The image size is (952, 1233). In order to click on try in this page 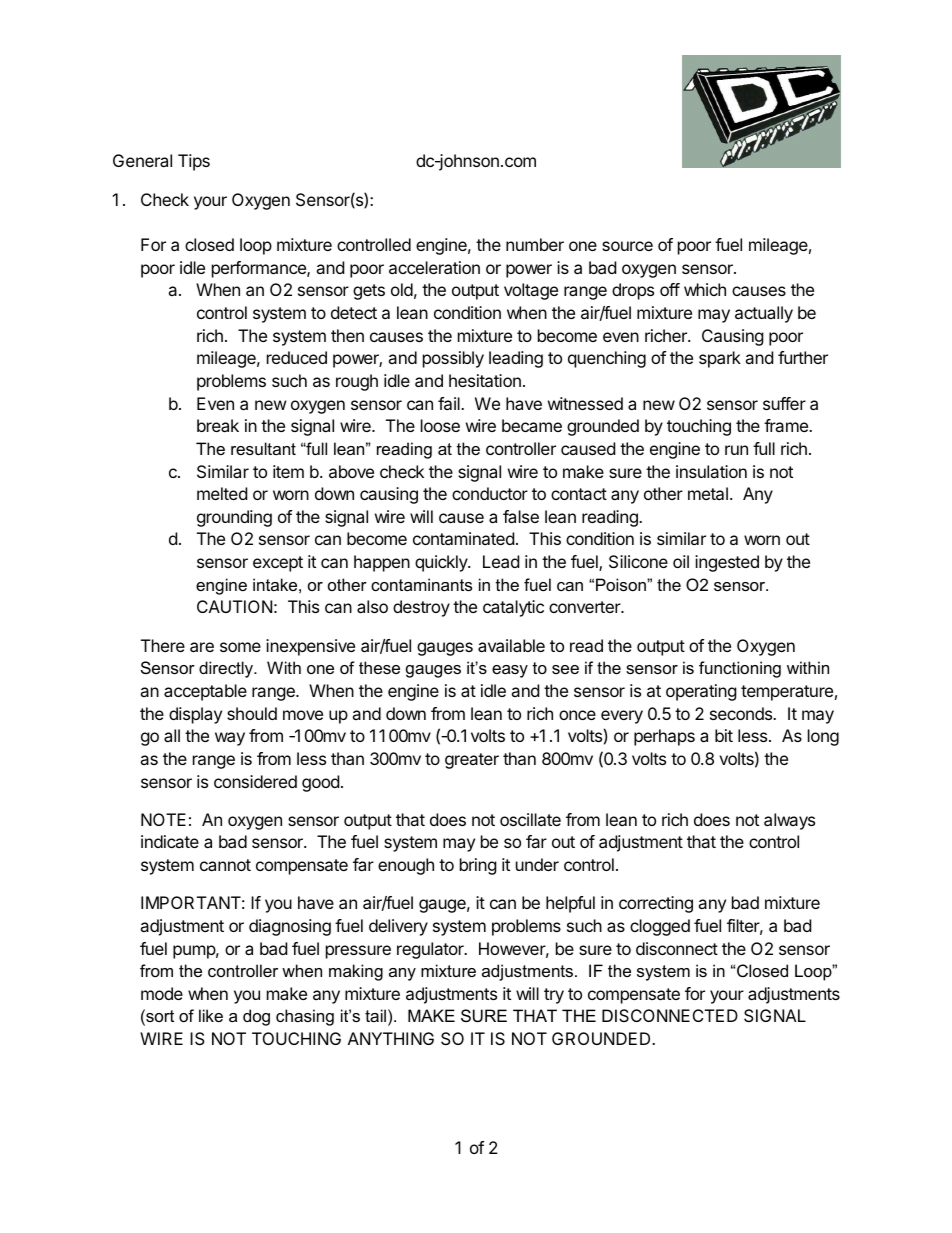, I will do `click(554, 996)`.
